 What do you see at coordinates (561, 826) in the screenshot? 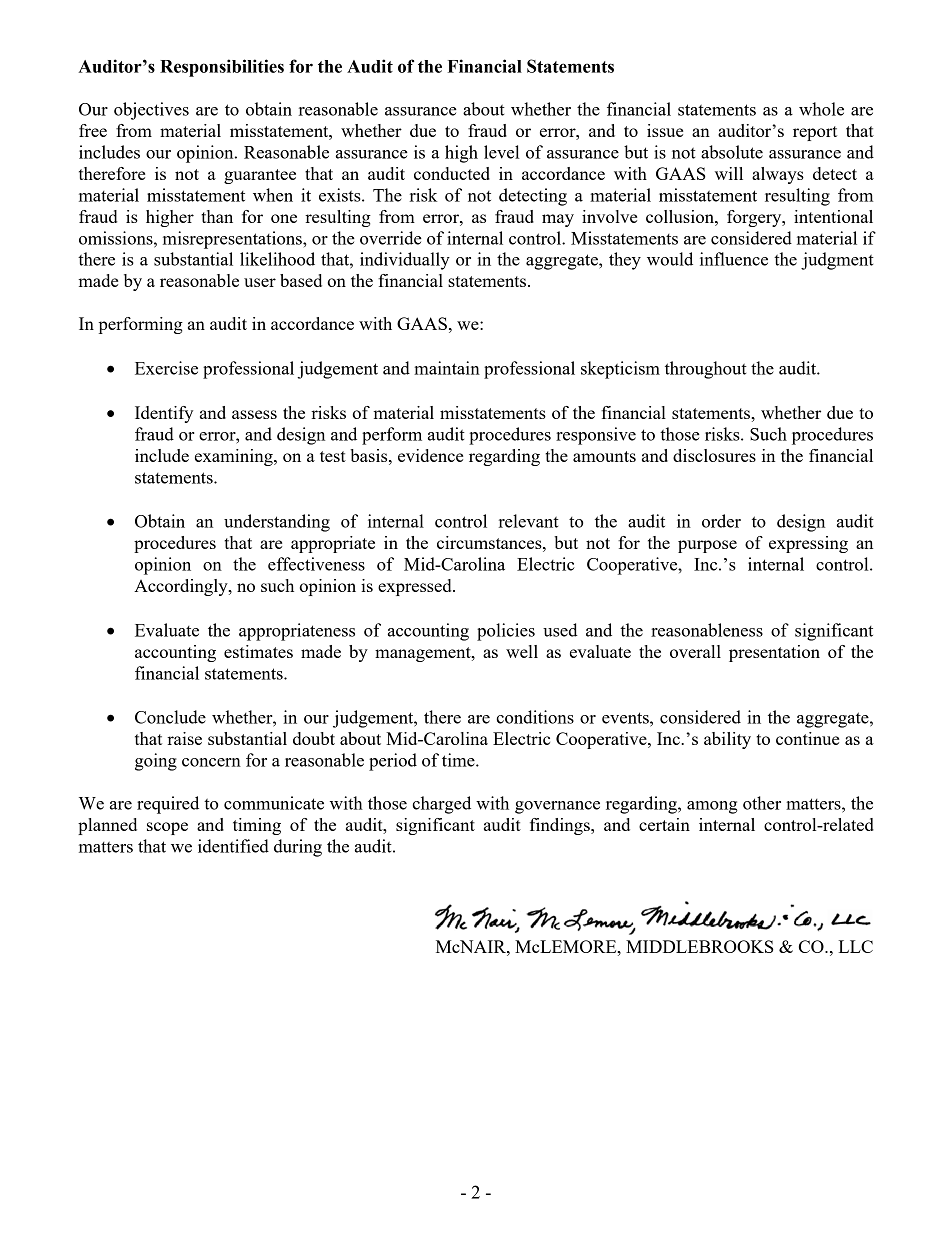
I see `findings` at bounding box center [561, 826].
